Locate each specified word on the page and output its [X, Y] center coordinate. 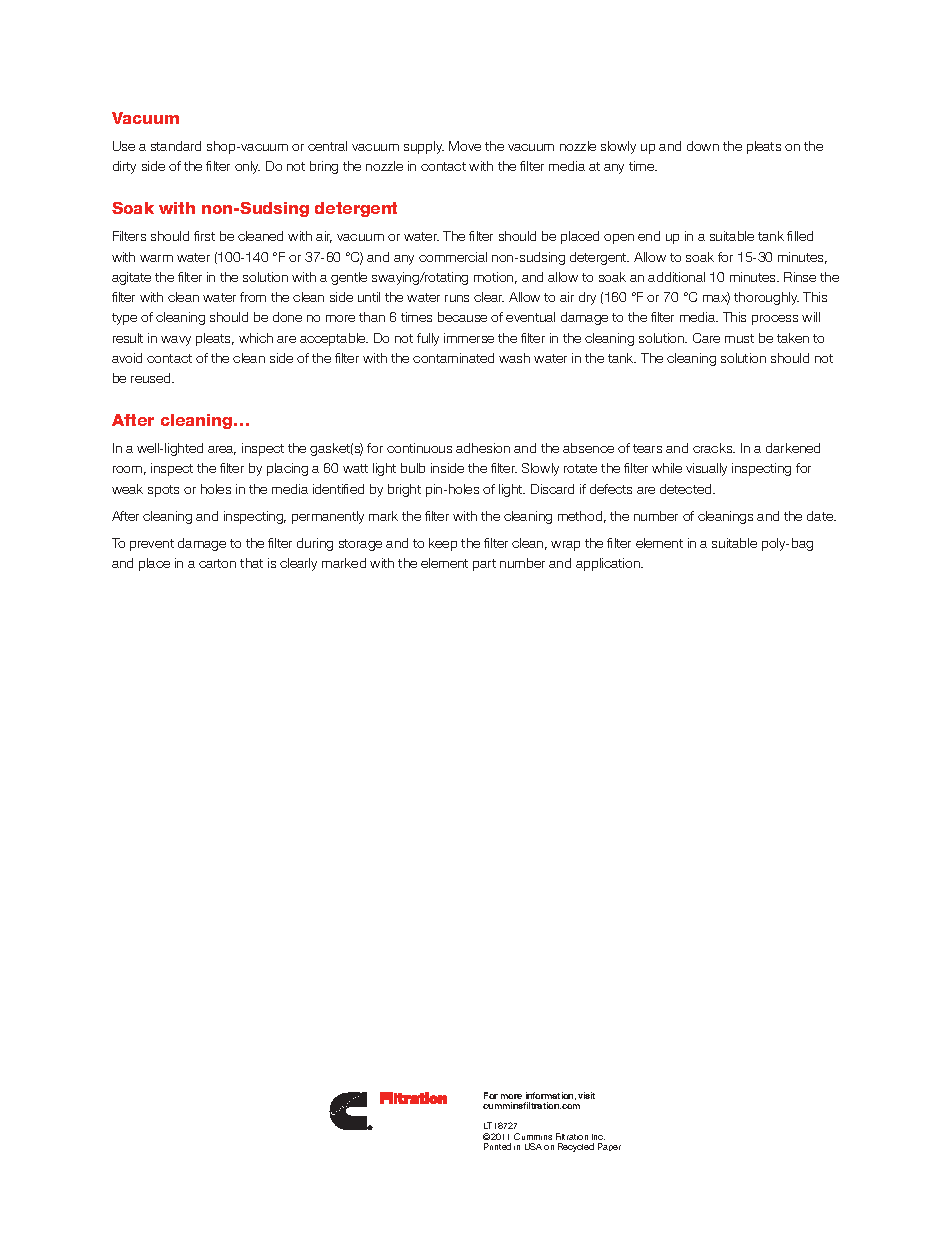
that [251, 563]
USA [533, 1146]
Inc [598, 1137]
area [222, 450]
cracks [714, 448]
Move [465, 146]
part [484, 565]
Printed [497, 1146]
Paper [609, 1147]
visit [586, 1095]
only [247, 167]
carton [217, 563]
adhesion [483, 448]
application [609, 564]
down [703, 146]
